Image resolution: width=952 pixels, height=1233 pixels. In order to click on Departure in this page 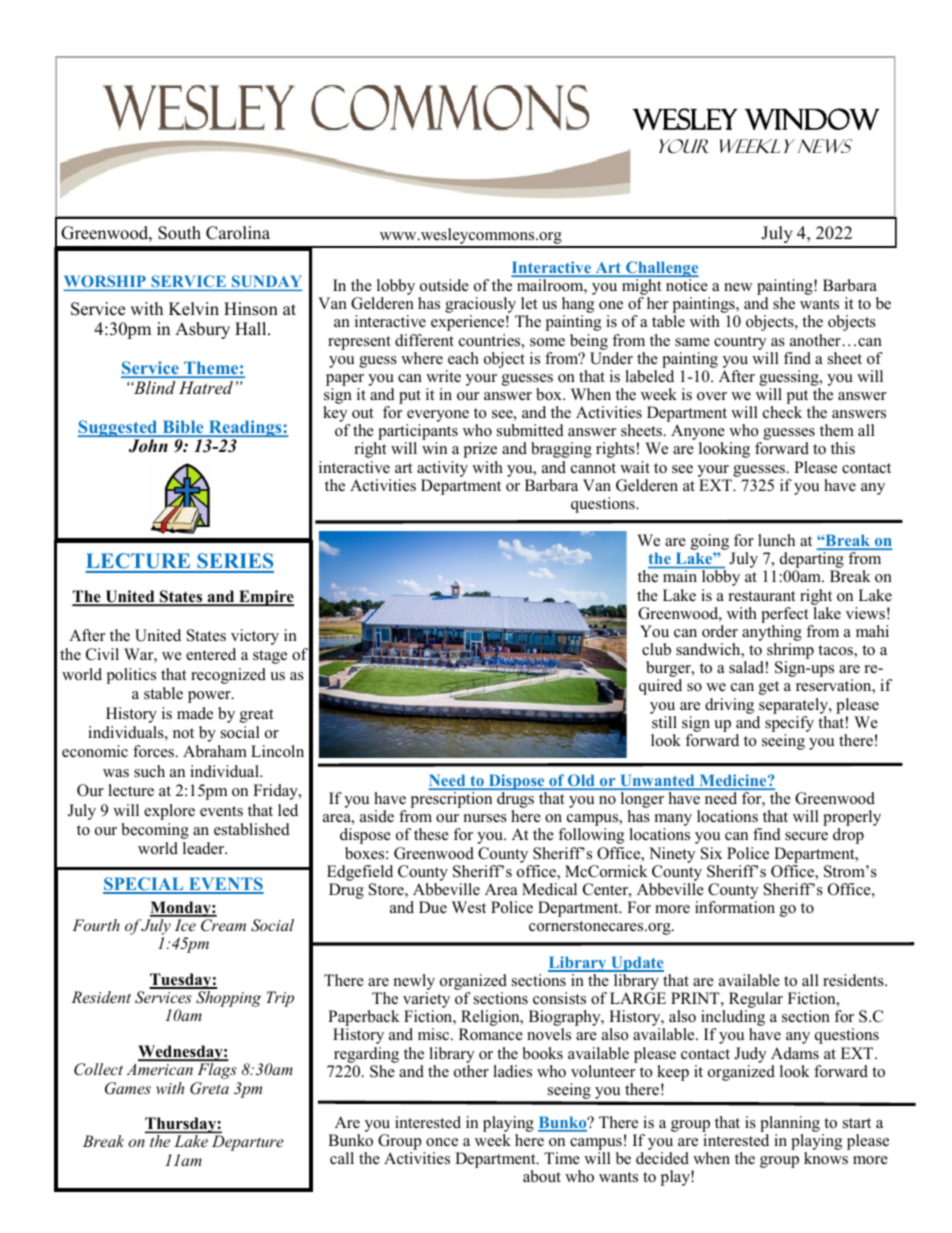, I will do `click(248, 1143)`.
